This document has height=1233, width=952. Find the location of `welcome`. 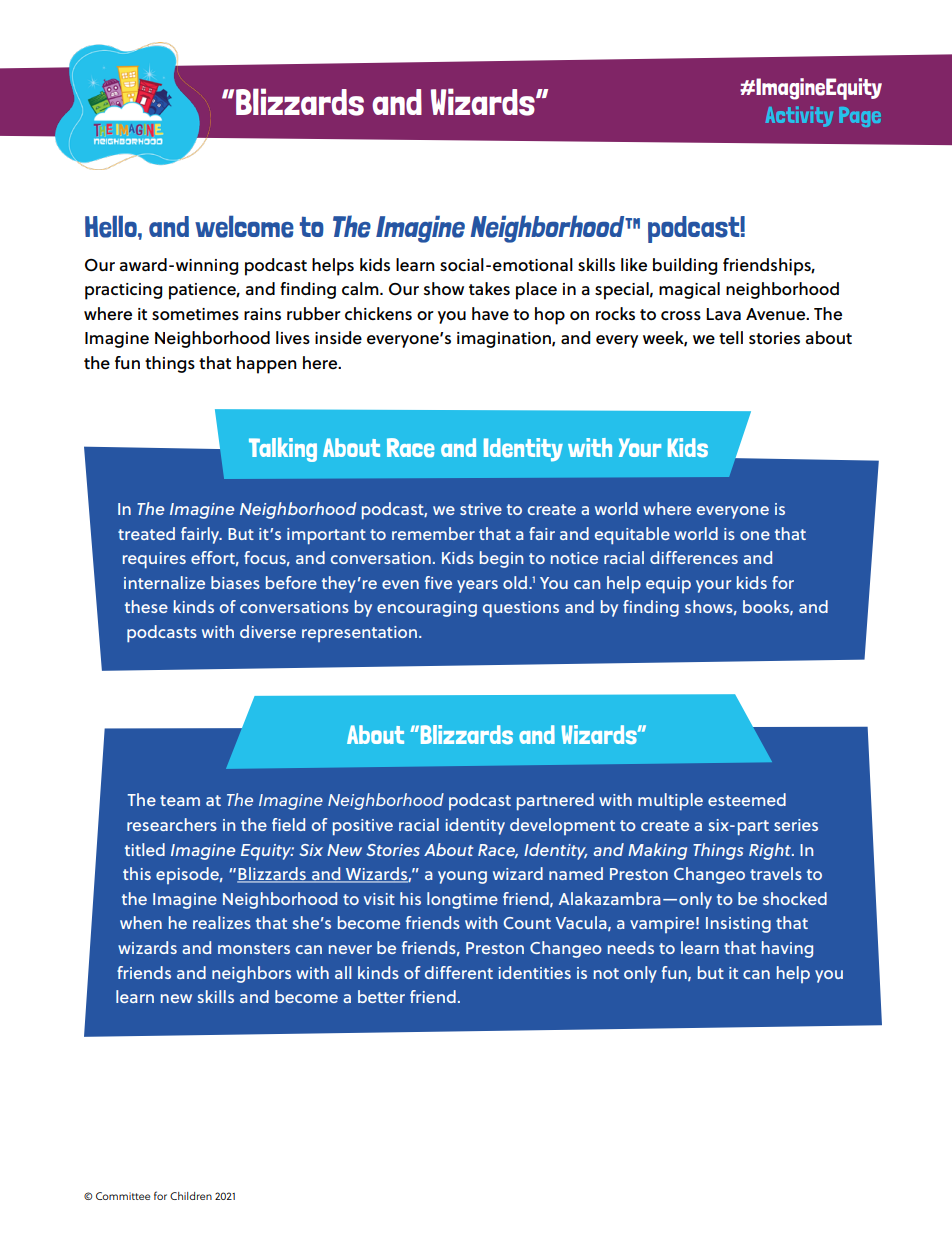

welcome is located at coordinates (244, 227).
